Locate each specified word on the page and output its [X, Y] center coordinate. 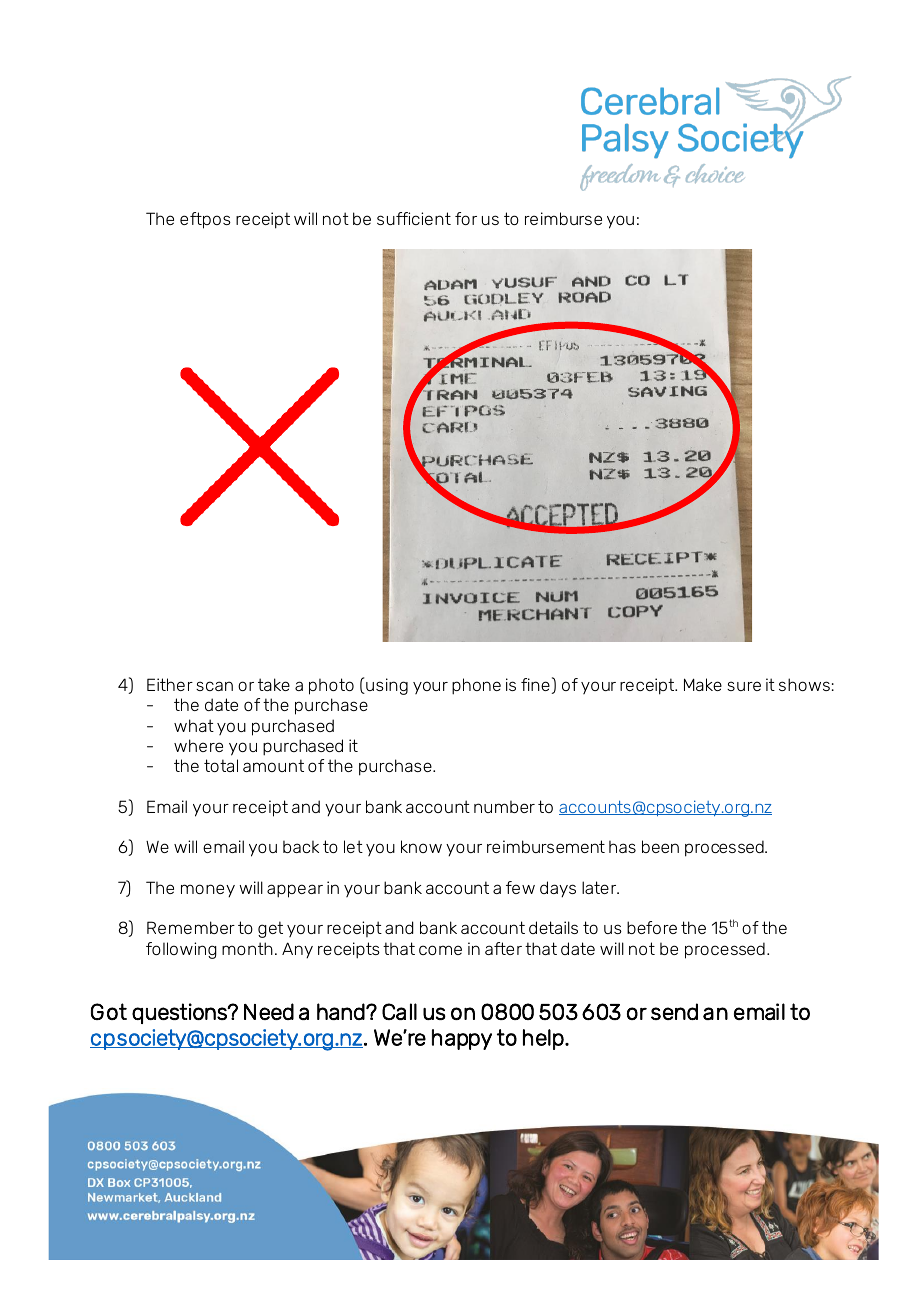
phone [476, 686]
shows [804, 684]
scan [214, 686]
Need [269, 1011]
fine [536, 686]
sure [744, 686]
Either [170, 684]
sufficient [414, 218]
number [504, 806]
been [660, 846]
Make [703, 684]
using [386, 686]
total [221, 765]
